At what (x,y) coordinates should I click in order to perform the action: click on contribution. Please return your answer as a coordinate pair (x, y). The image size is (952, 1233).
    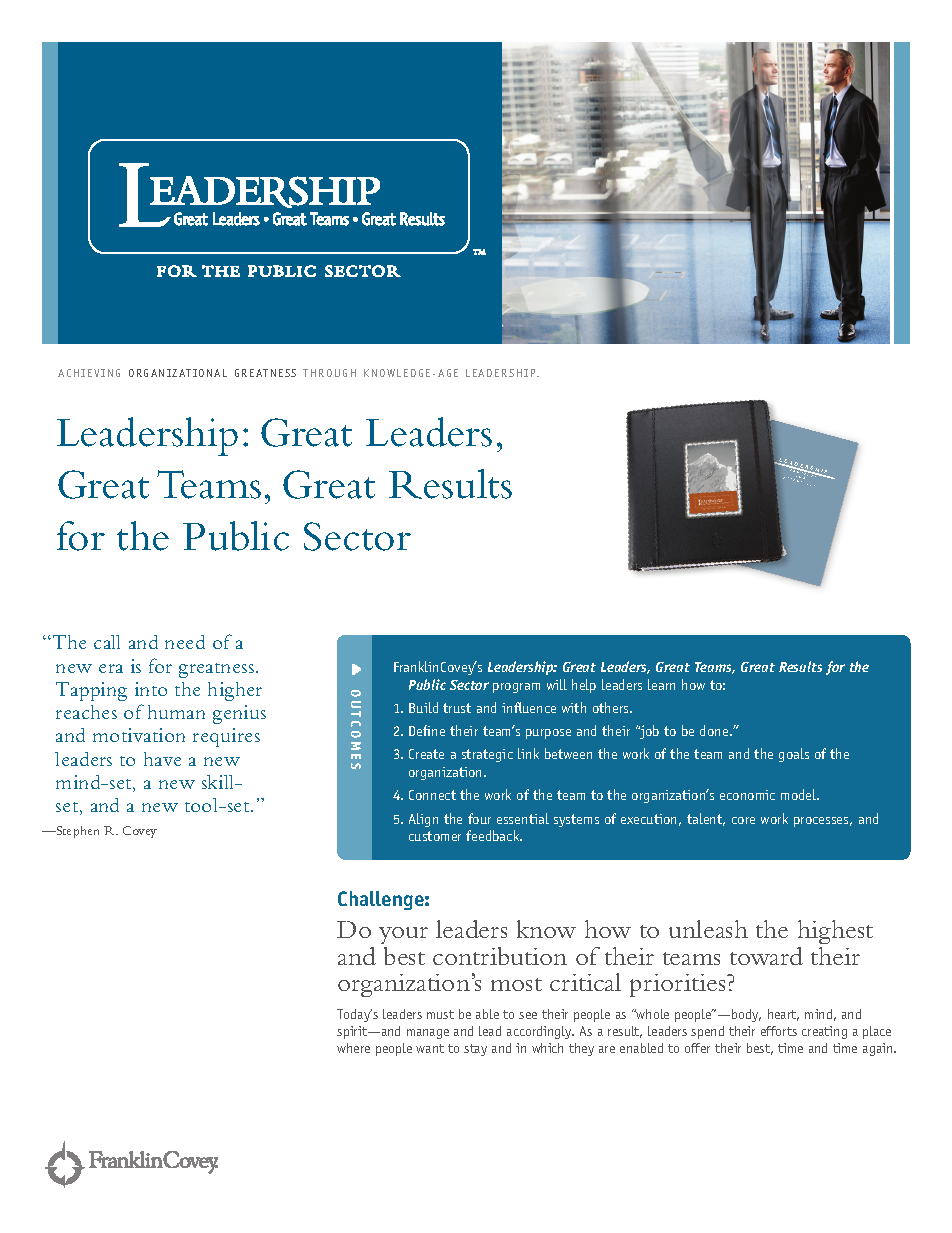
    Looking at the image, I should click on (500, 956).
